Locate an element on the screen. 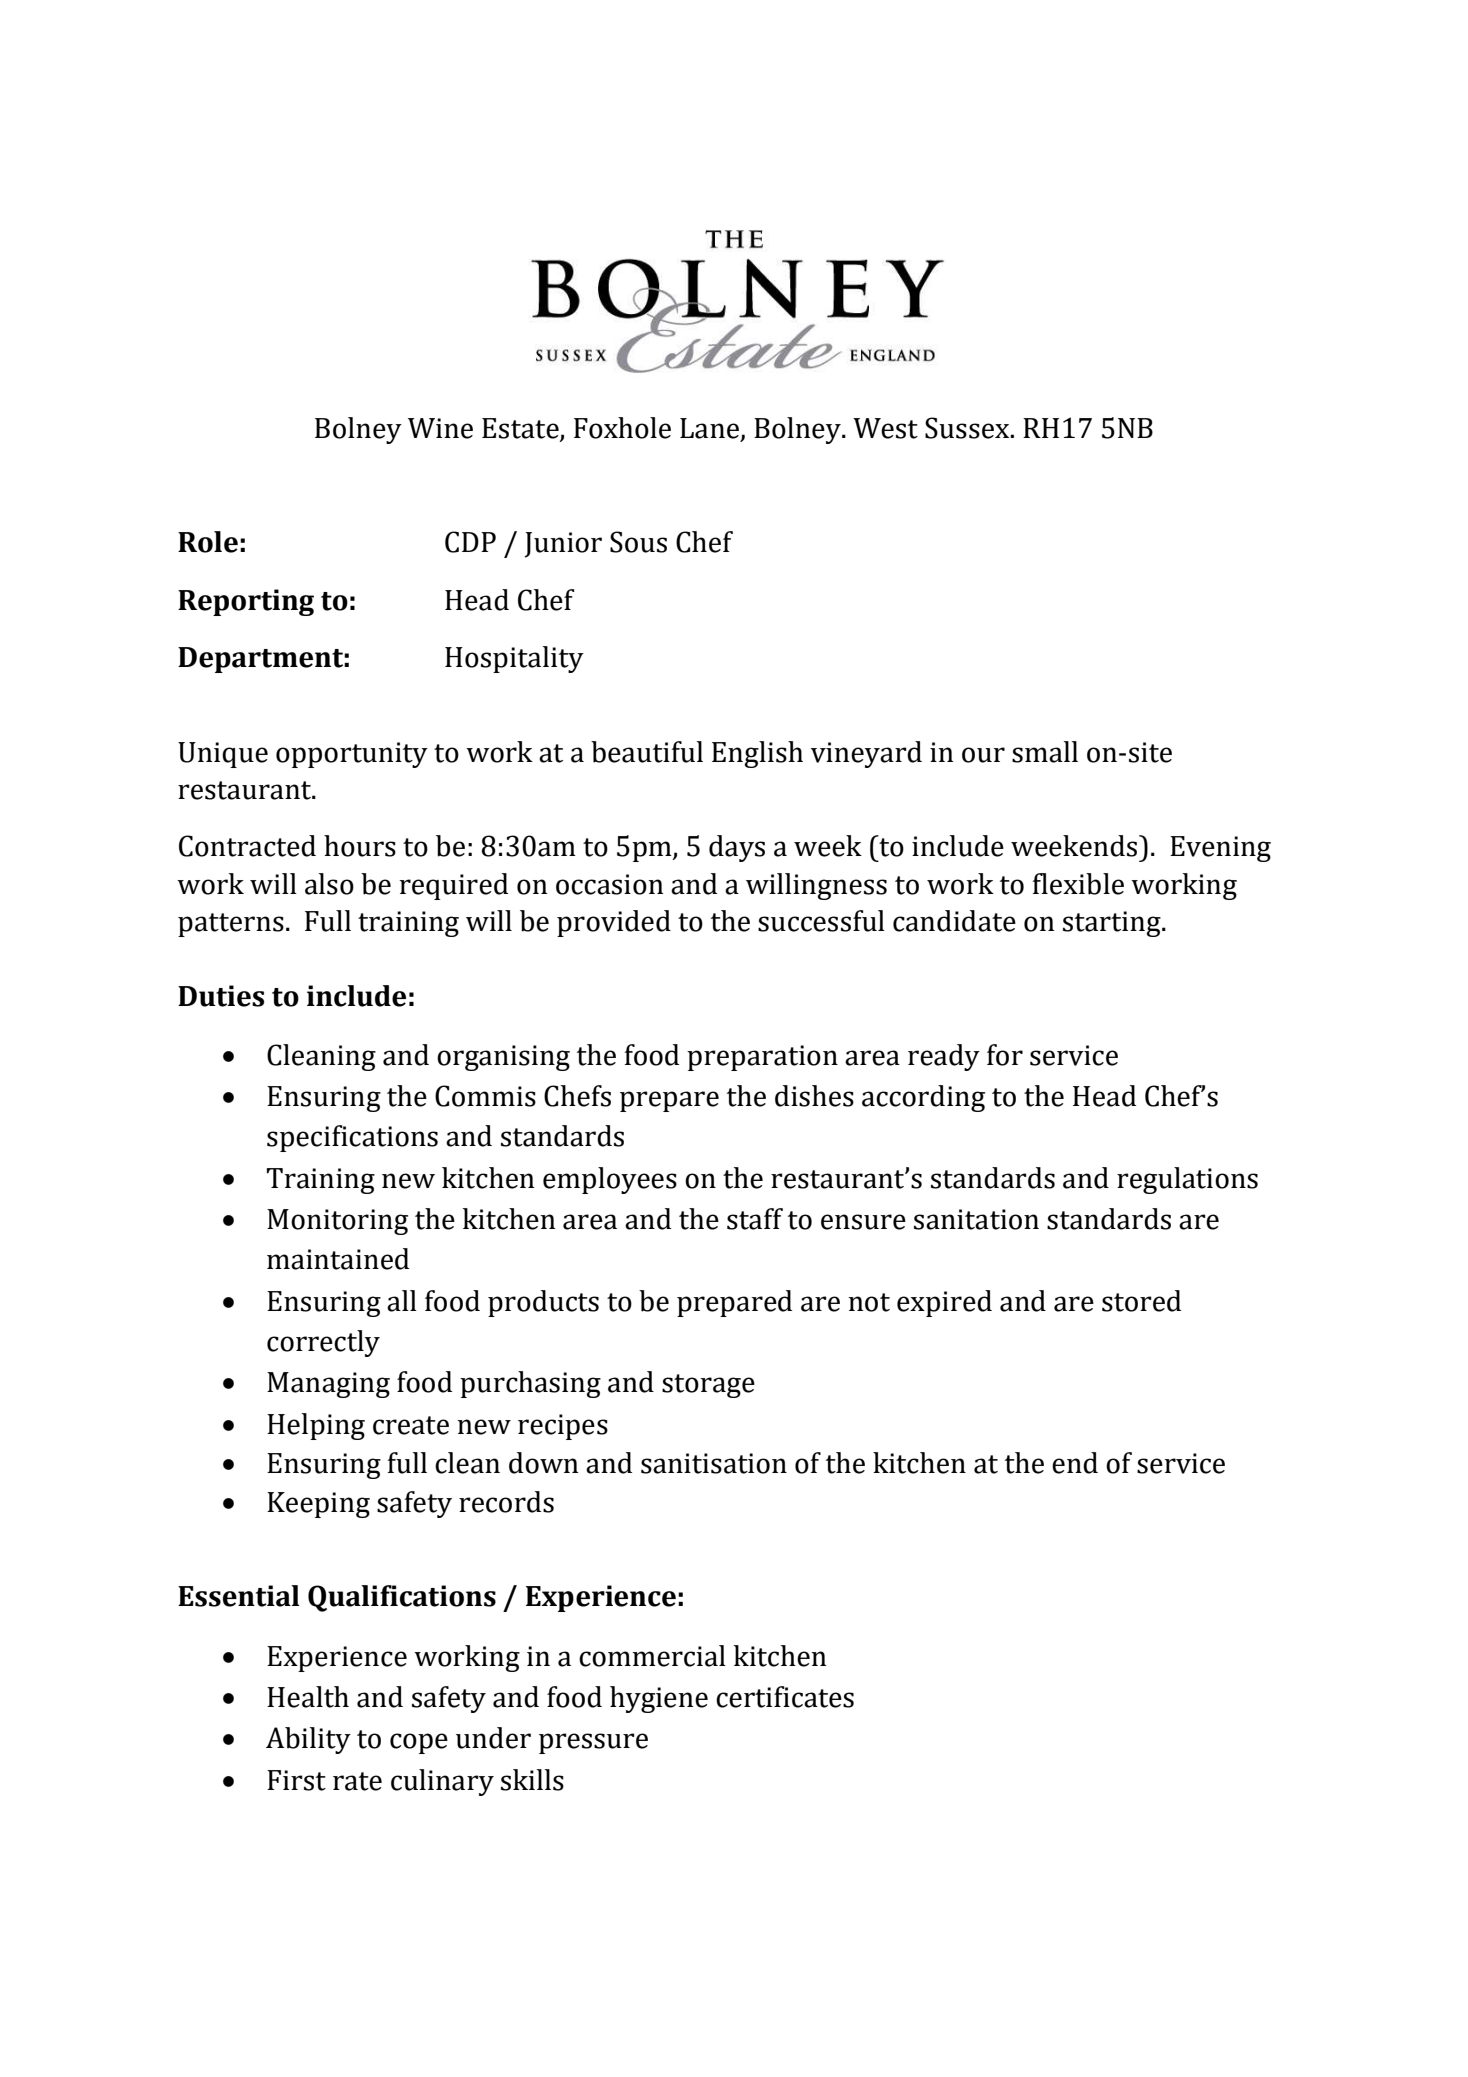 The height and width of the screenshot is (2077, 1468). specifications is located at coordinates (352, 1138).
